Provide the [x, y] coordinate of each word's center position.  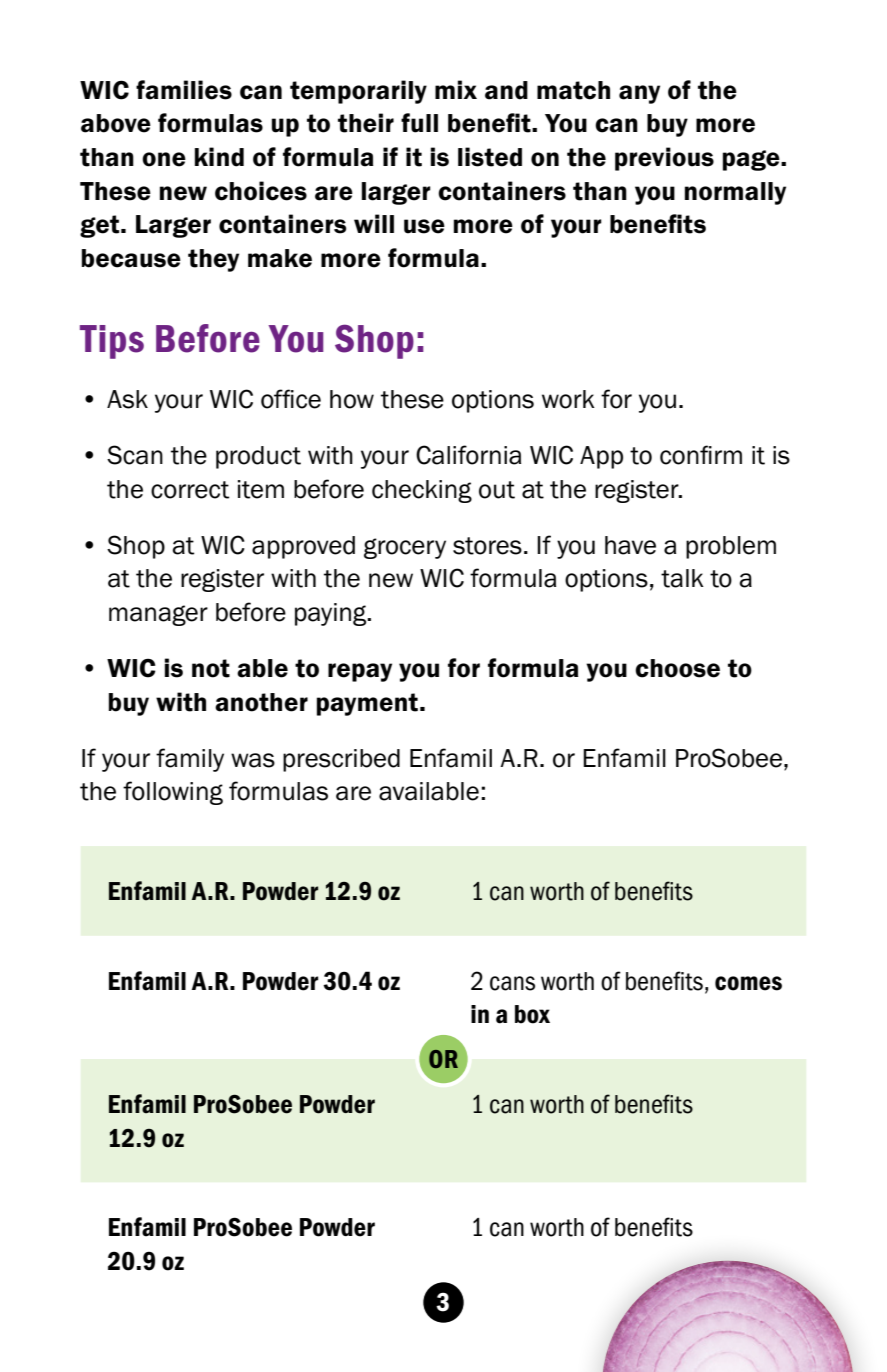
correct [190, 490]
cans [512, 983]
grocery [405, 548]
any [639, 94]
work [568, 399]
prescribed [341, 760]
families [184, 90]
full [419, 123]
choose [677, 668]
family [190, 760]
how [352, 399]
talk [682, 578]
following [173, 793]
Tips [112, 342]
